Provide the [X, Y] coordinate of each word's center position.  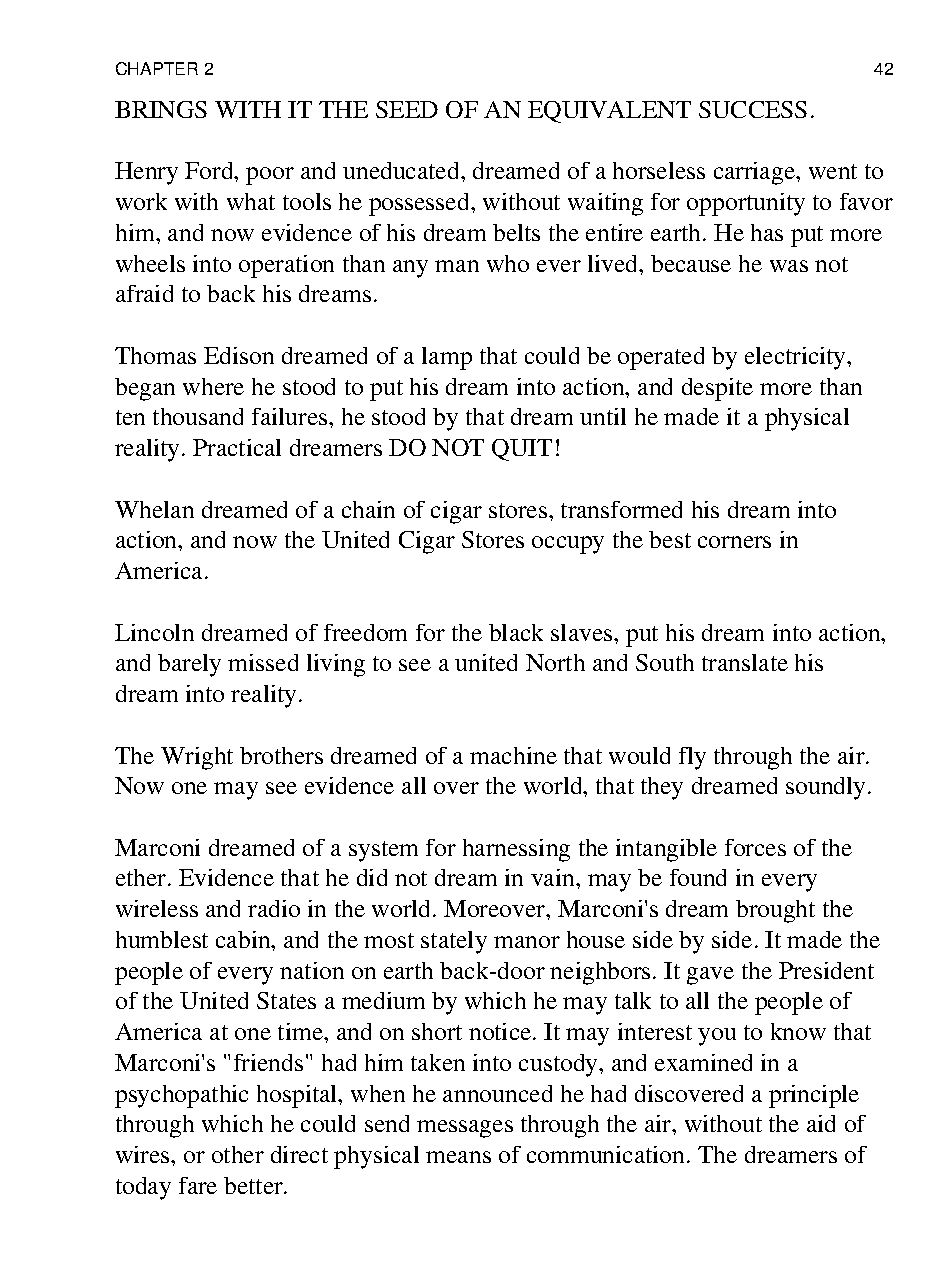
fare [198, 1185]
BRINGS [161, 109]
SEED [407, 109]
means [458, 1157]
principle [814, 1096]
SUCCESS [753, 109]
